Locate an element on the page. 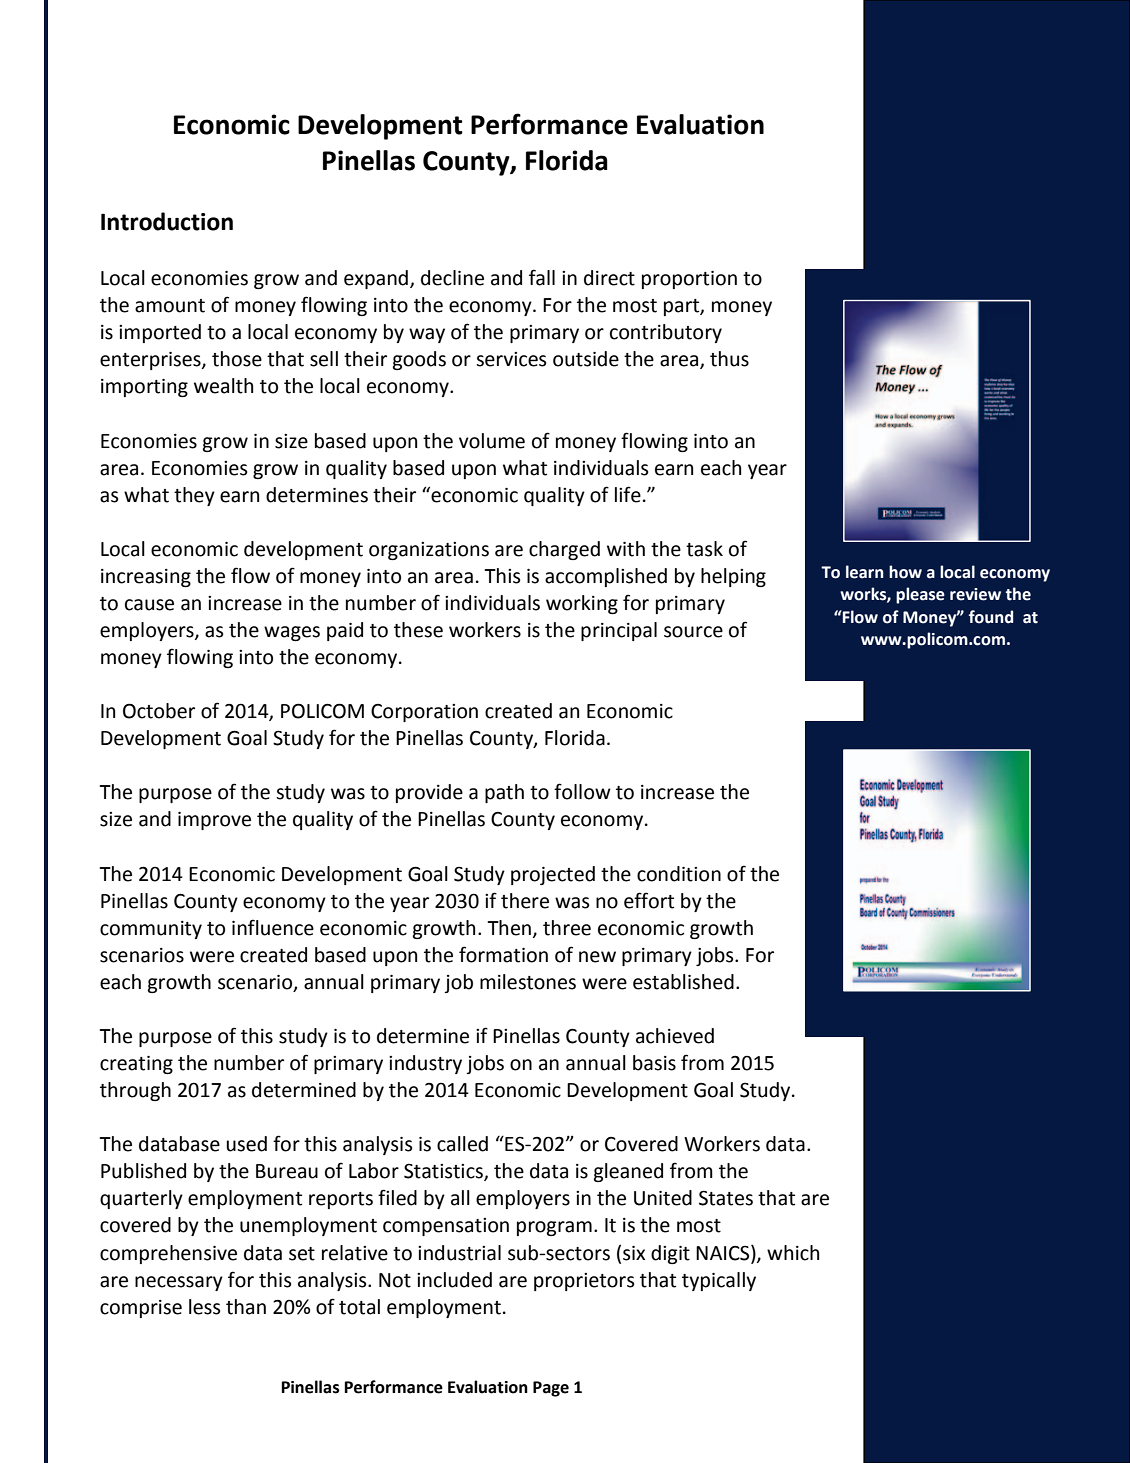 The width and height of the page is (1130, 1463). please is located at coordinates (920, 595).
